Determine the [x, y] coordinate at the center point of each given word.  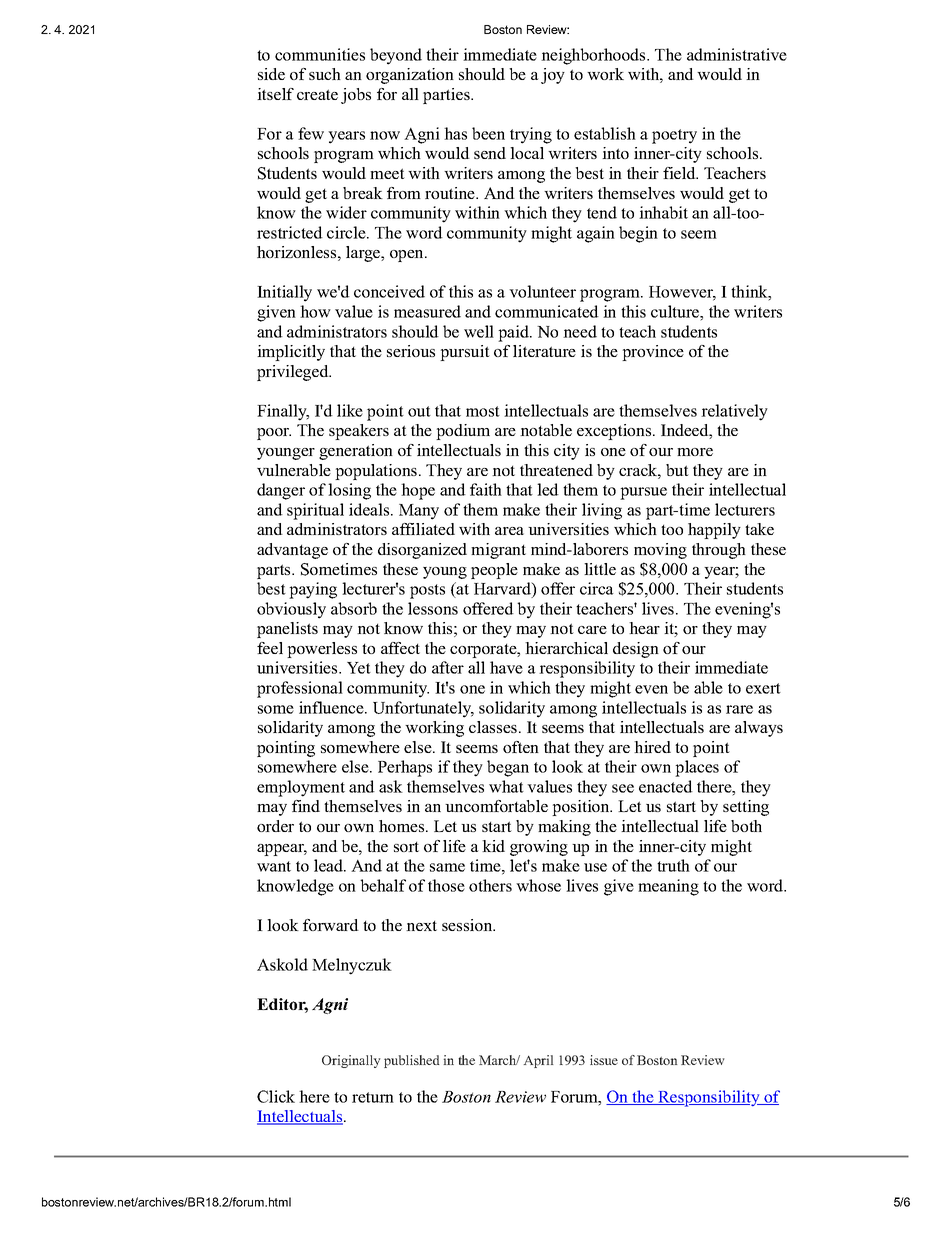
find [306, 806]
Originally [351, 1061]
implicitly [291, 353]
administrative [737, 54]
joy [553, 76]
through [719, 551]
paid [514, 333]
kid [493, 846]
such [325, 74]
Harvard [503, 588]
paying [313, 590]
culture [676, 311]
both [746, 826]
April [538, 1061]
